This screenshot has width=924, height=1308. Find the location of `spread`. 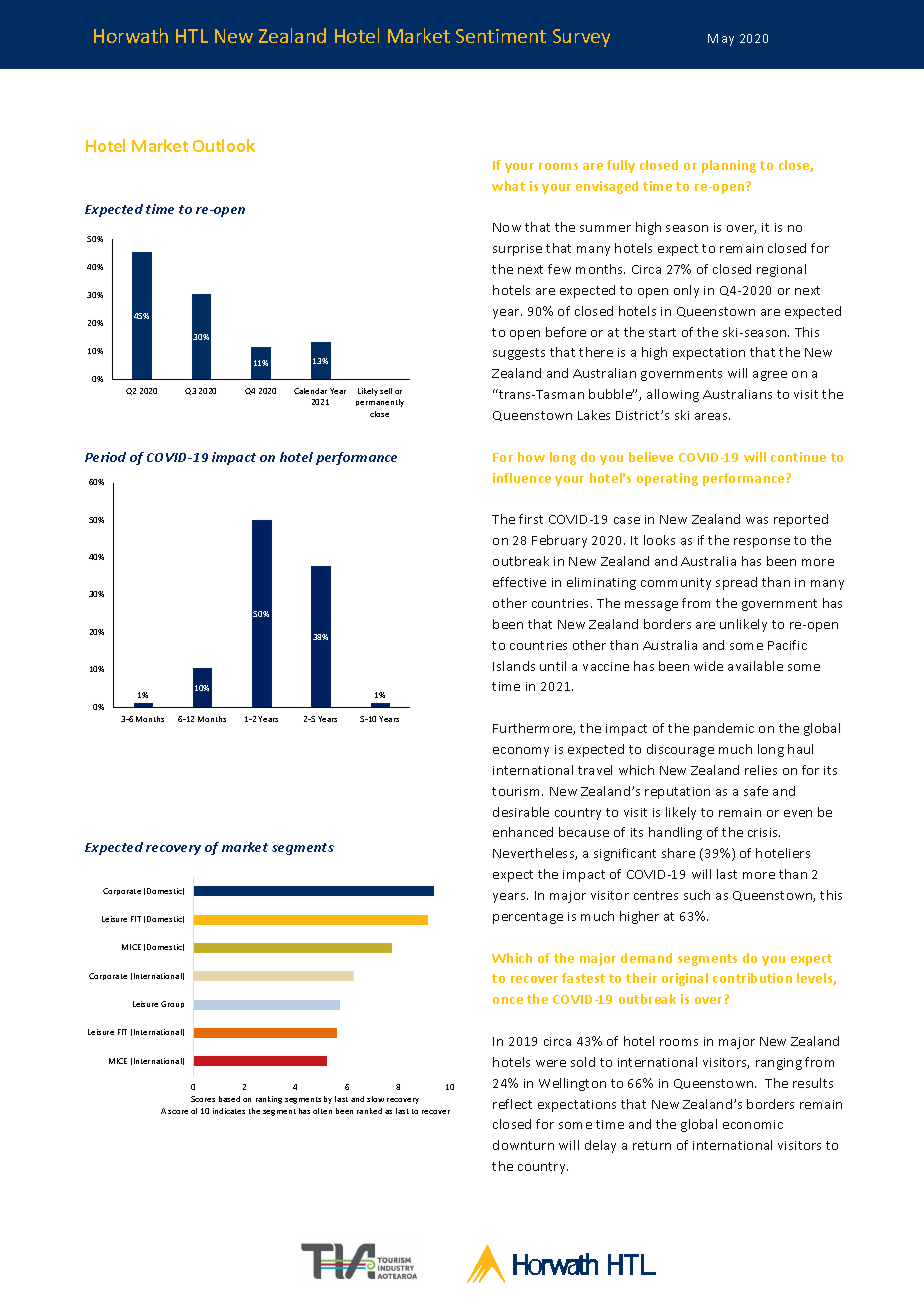

spread is located at coordinates (736, 583).
